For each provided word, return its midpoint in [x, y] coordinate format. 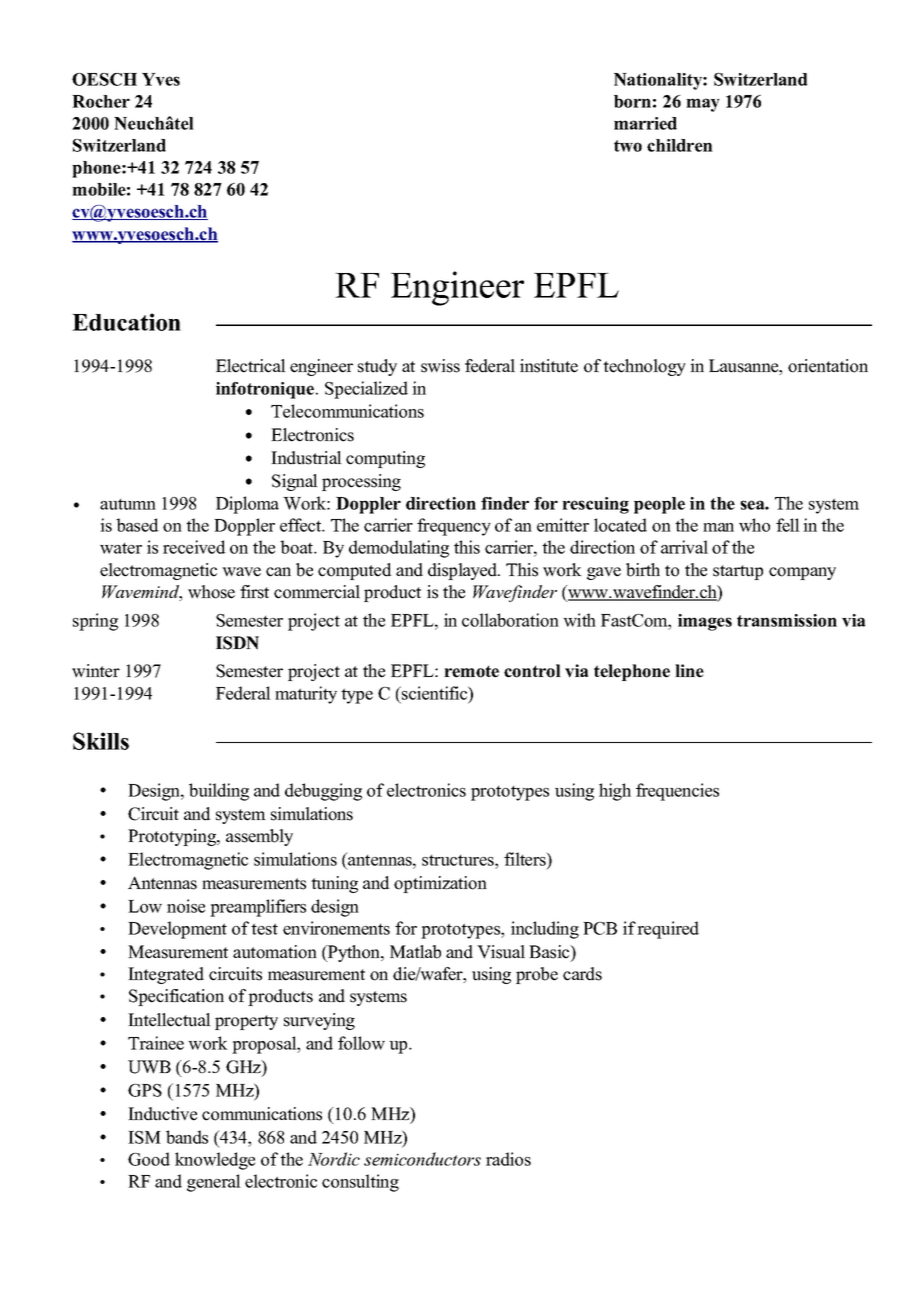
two [628, 146]
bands [187, 1137]
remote [471, 671]
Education [126, 322]
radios [508, 1159]
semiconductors [422, 1159]
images [705, 622]
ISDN [237, 643]
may [703, 105]
